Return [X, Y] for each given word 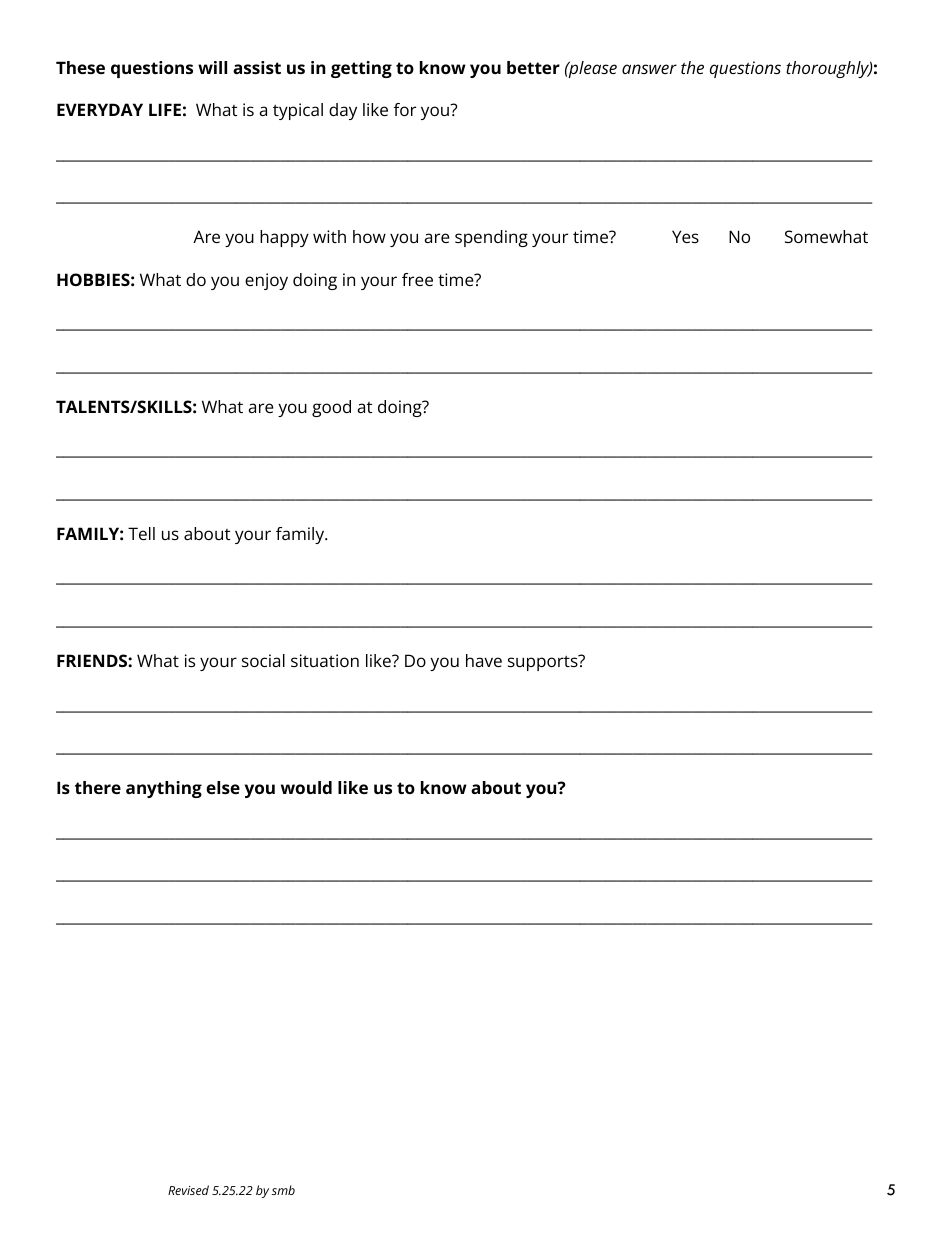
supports [544, 663]
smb [283, 1190]
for [405, 109]
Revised [188, 1190]
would [306, 787]
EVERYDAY [100, 109]
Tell [141, 533]
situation [325, 660]
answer [649, 69]
